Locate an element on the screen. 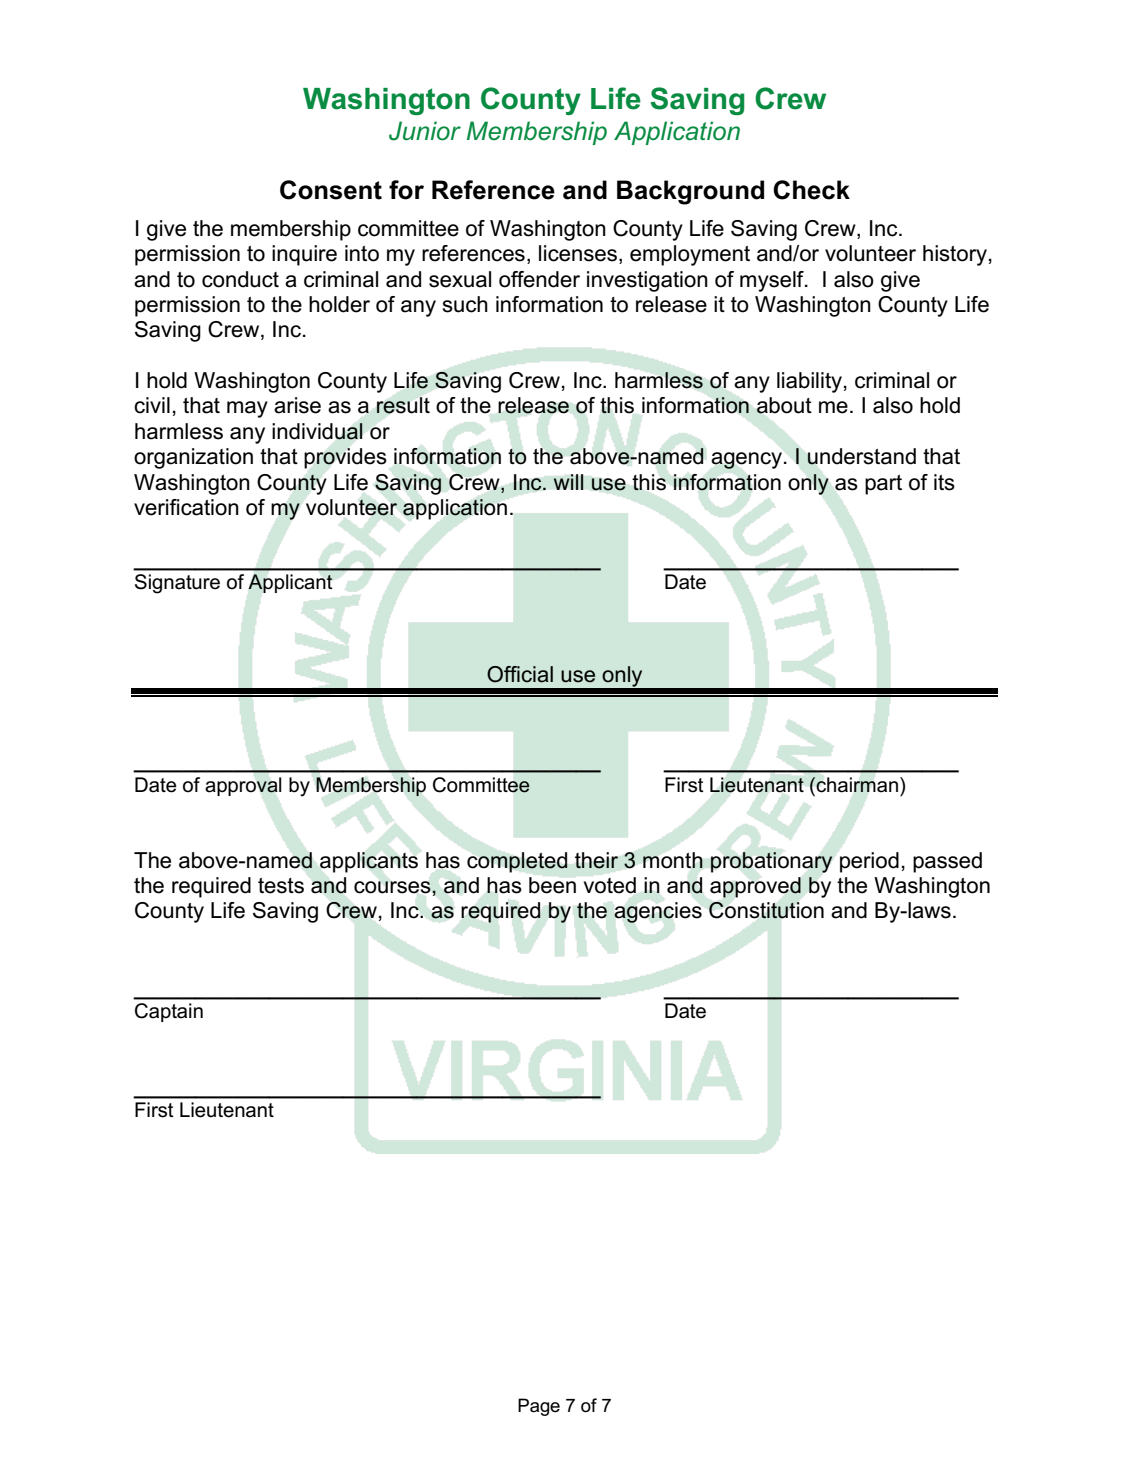 This screenshot has width=1126, height=1457. courses is located at coordinates (393, 887).
